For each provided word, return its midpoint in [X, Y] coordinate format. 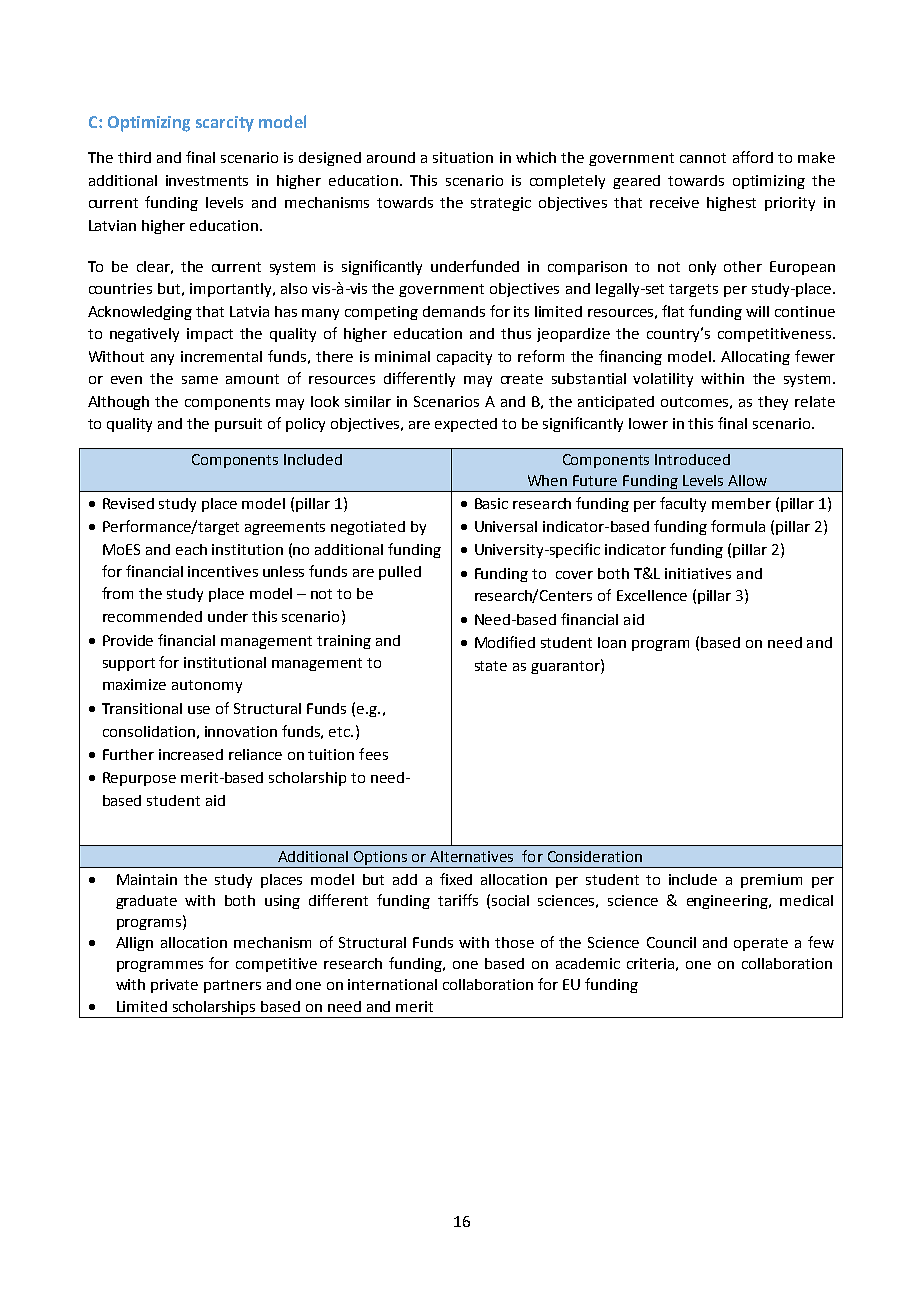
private [174, 986]
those [514, 942]
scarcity [225, 124]
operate [761, 944]
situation [463, 157]
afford [753, 157]
